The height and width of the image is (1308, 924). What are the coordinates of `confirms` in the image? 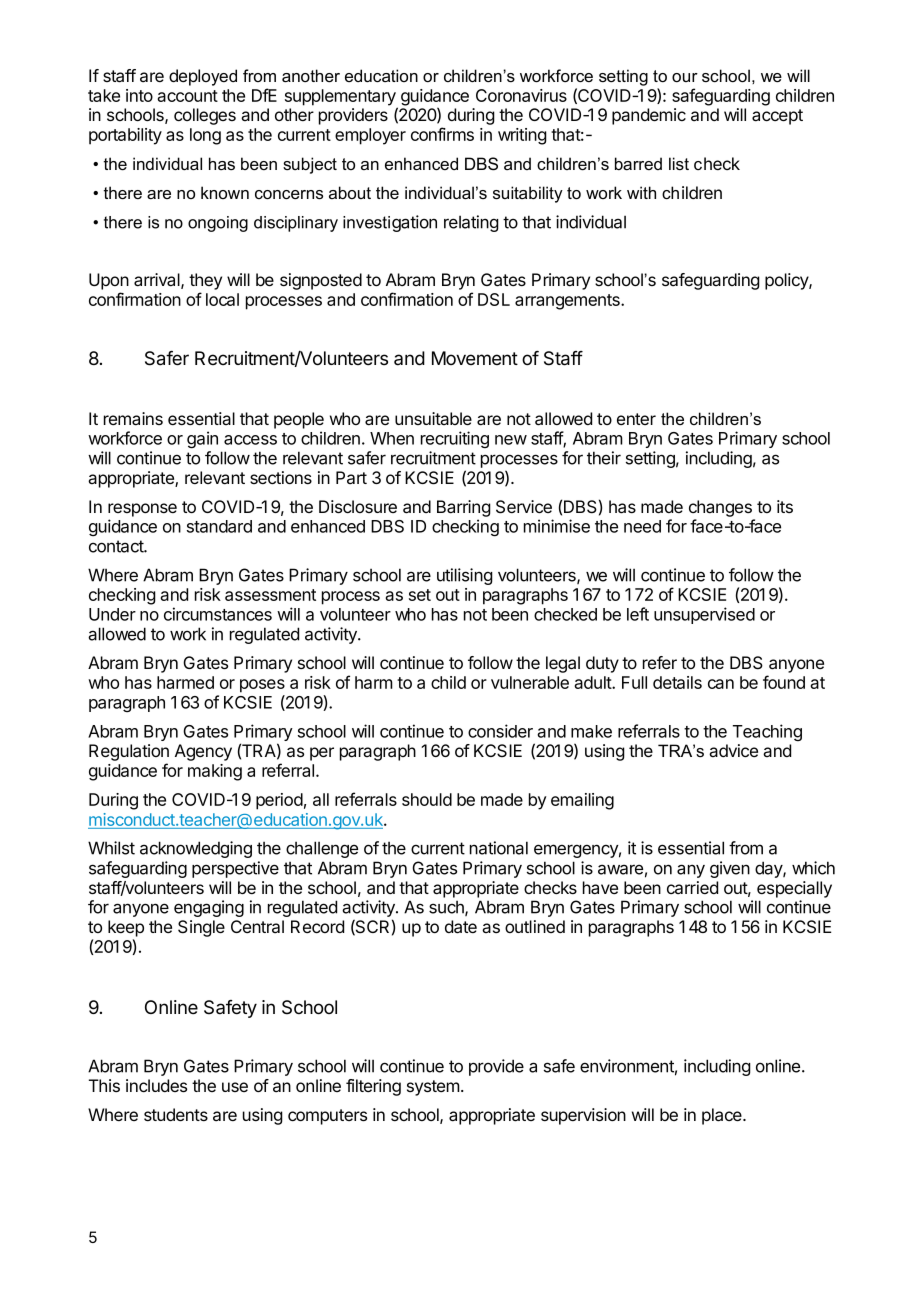 It's located at (442, 134).
